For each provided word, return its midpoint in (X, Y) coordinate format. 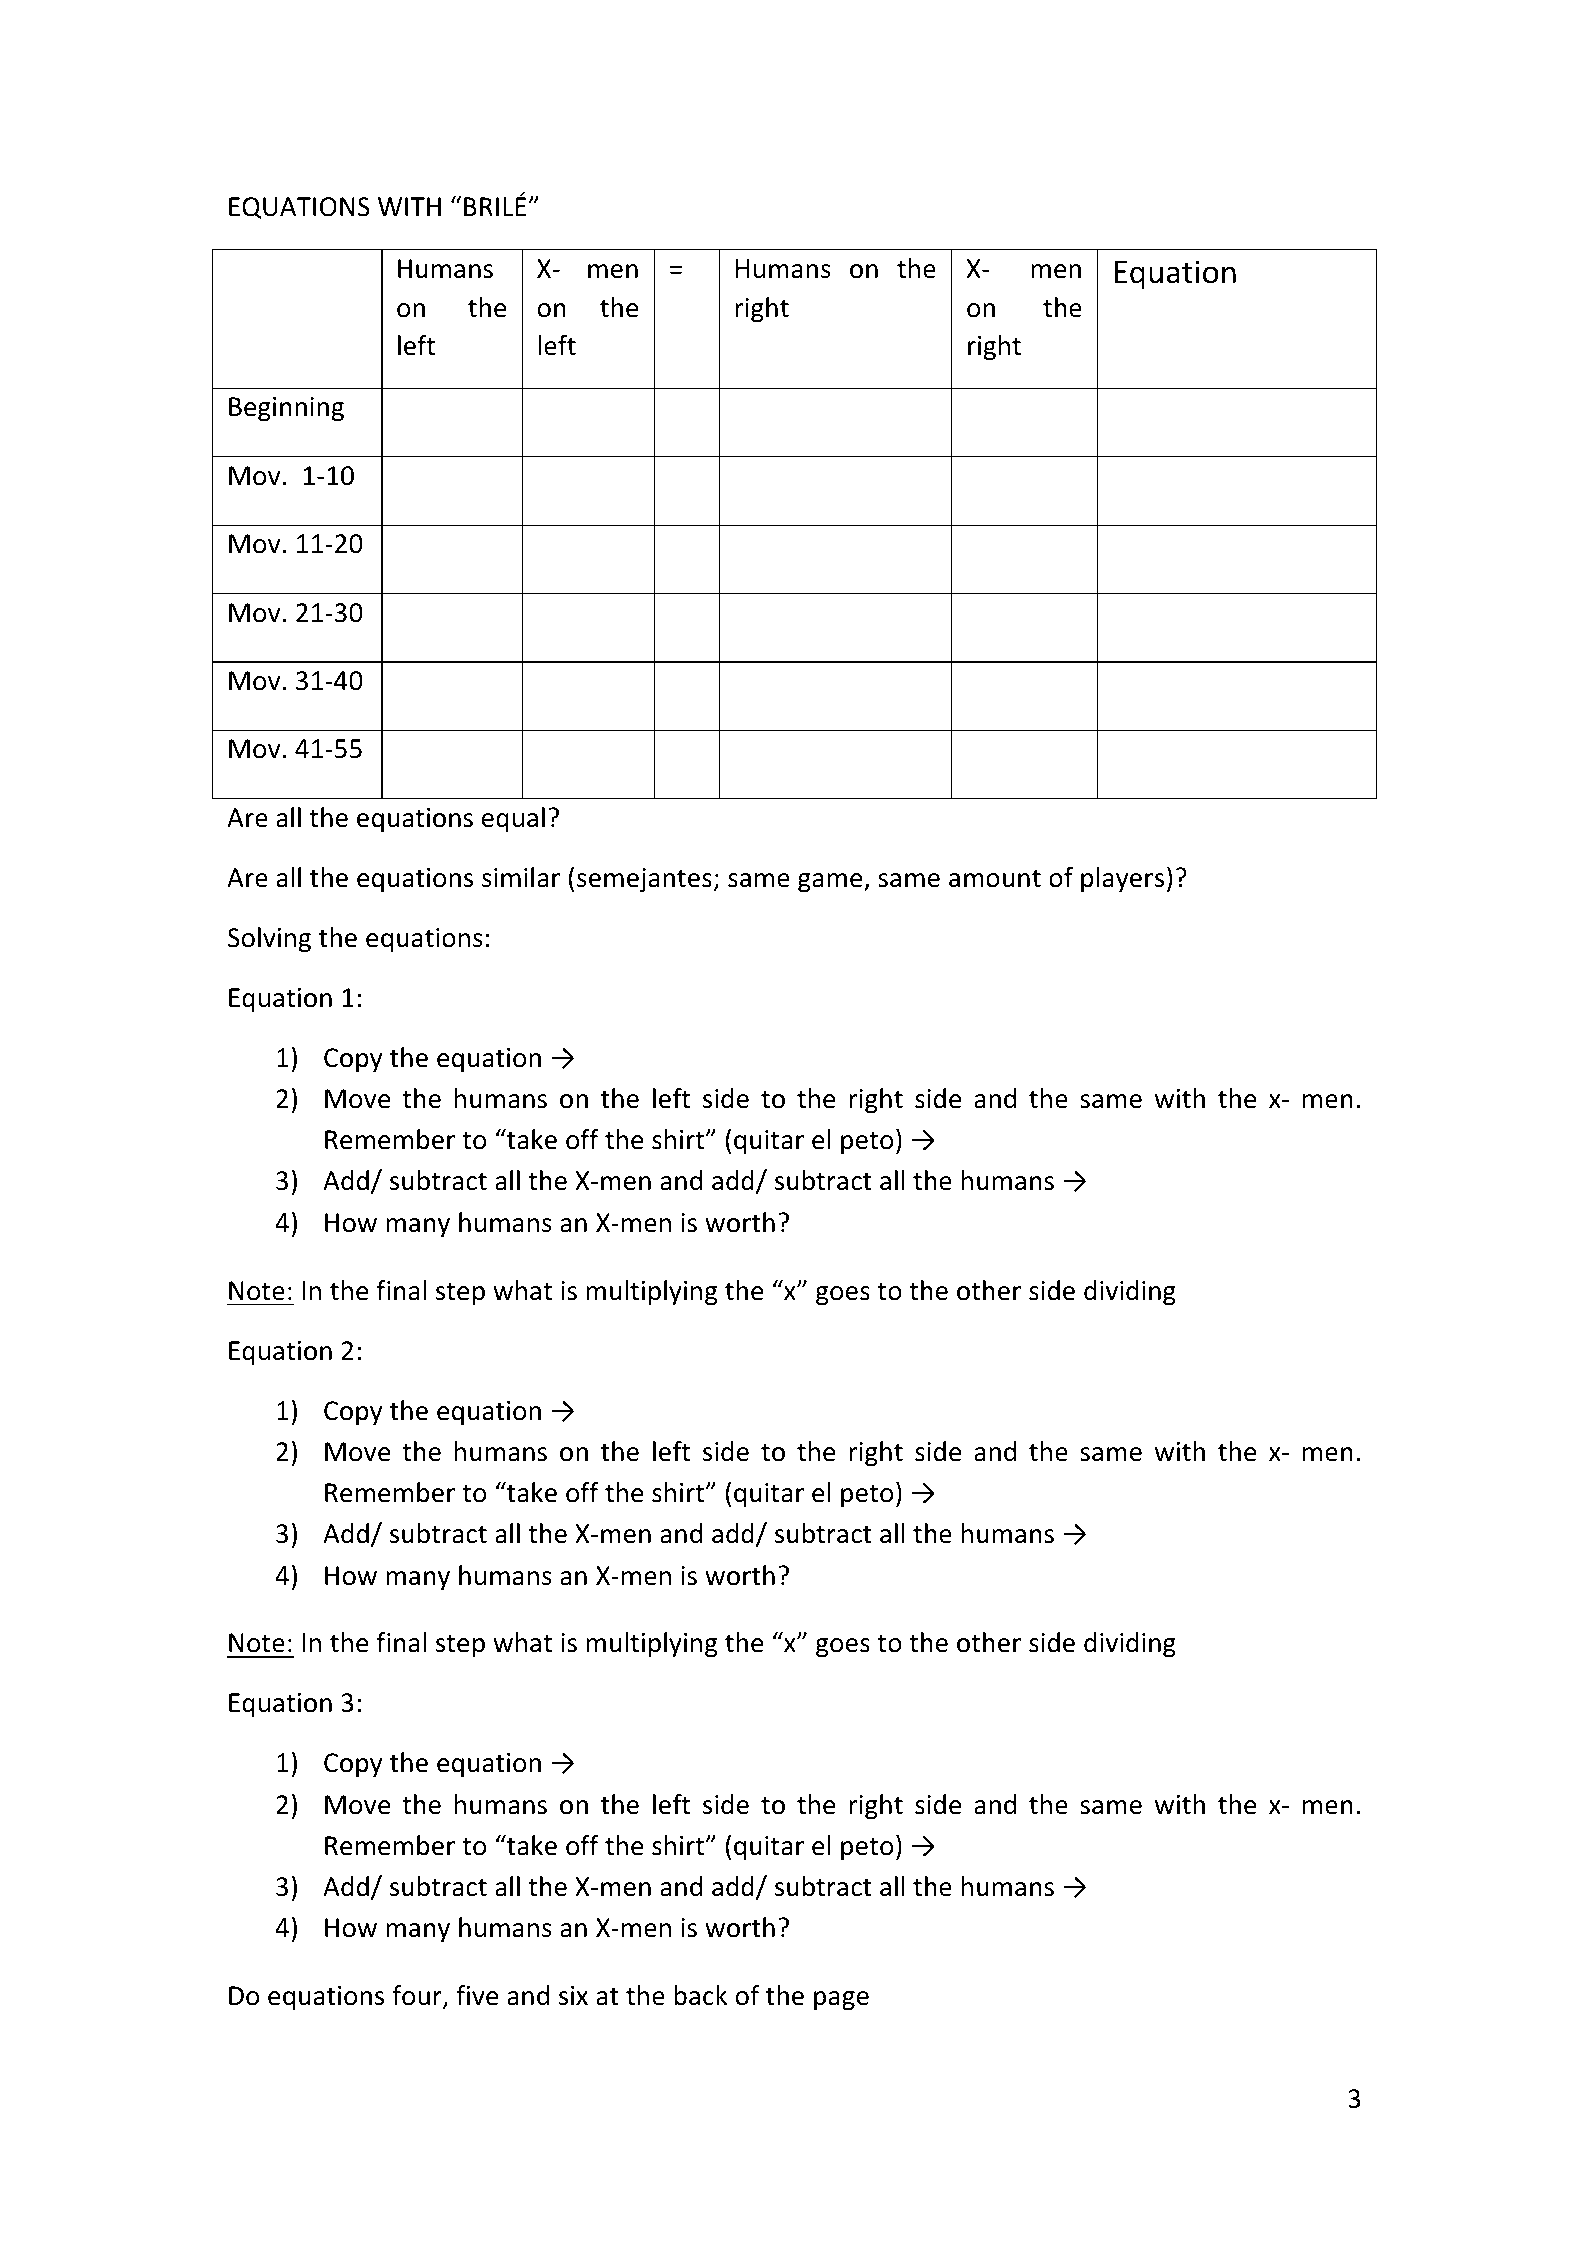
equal (513, 819)
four (418, 1996)
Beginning (286, 409)
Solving (269, 940)
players (1122, 879)
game (831, 883)
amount (995, 879)
